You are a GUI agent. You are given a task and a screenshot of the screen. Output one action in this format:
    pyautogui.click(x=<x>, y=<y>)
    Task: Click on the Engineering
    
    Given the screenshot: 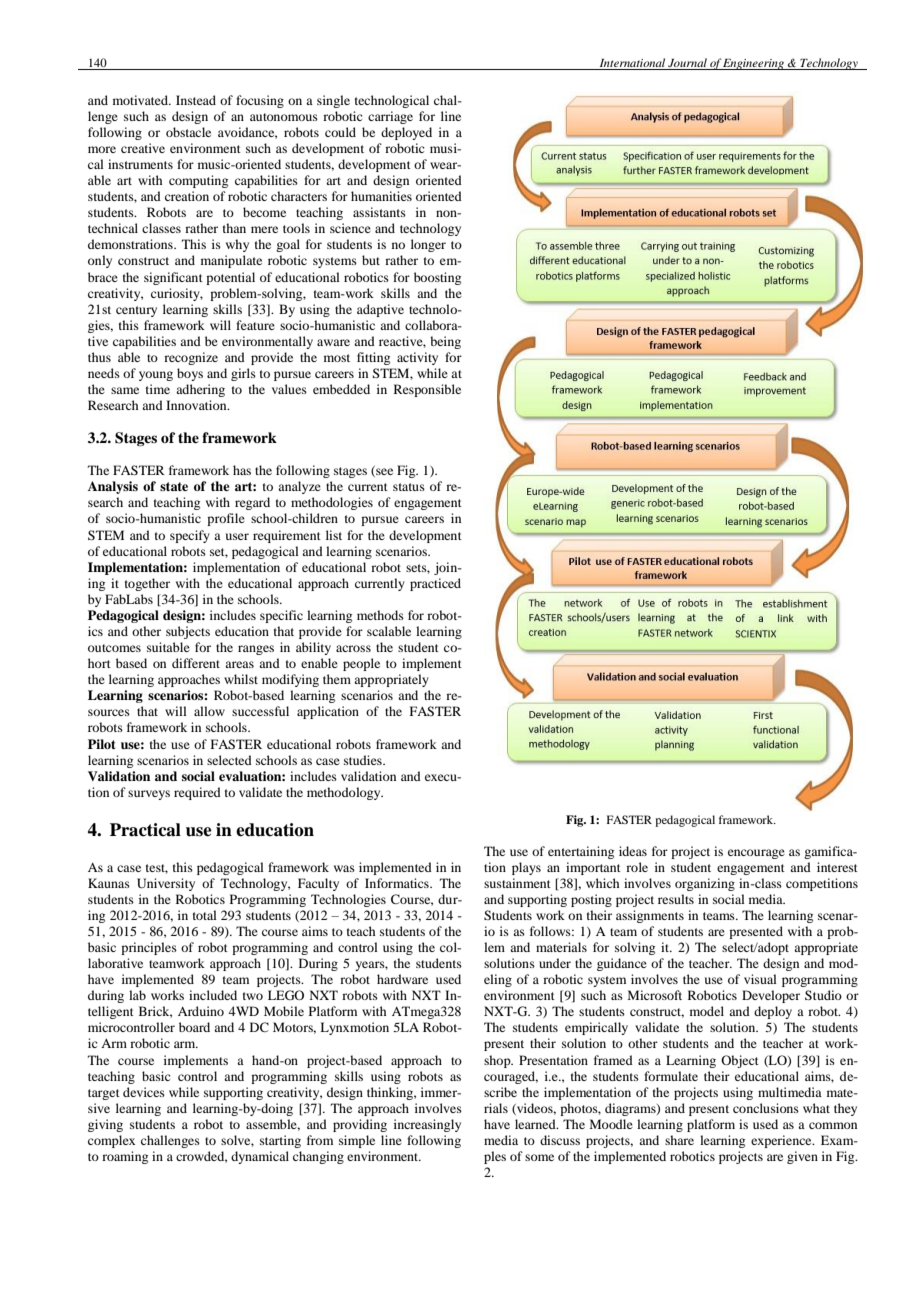 What is the action you would take?
    pyautogui.click(x=754, y=64)
